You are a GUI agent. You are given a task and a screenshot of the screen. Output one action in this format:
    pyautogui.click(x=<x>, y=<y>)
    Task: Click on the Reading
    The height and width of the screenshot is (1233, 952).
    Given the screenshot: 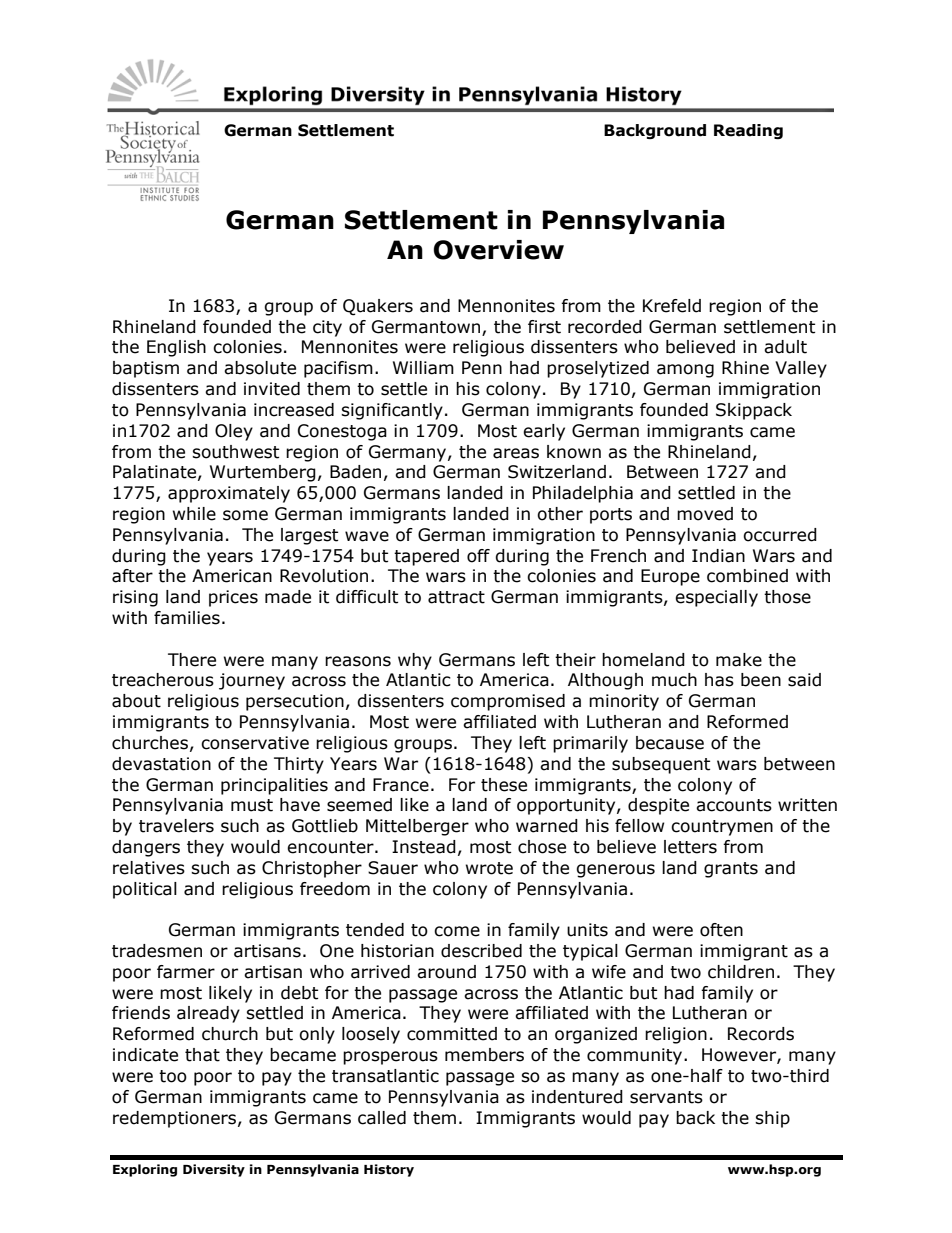 What is the action you would take?
    pyautogui.click(x=748, y=131)
